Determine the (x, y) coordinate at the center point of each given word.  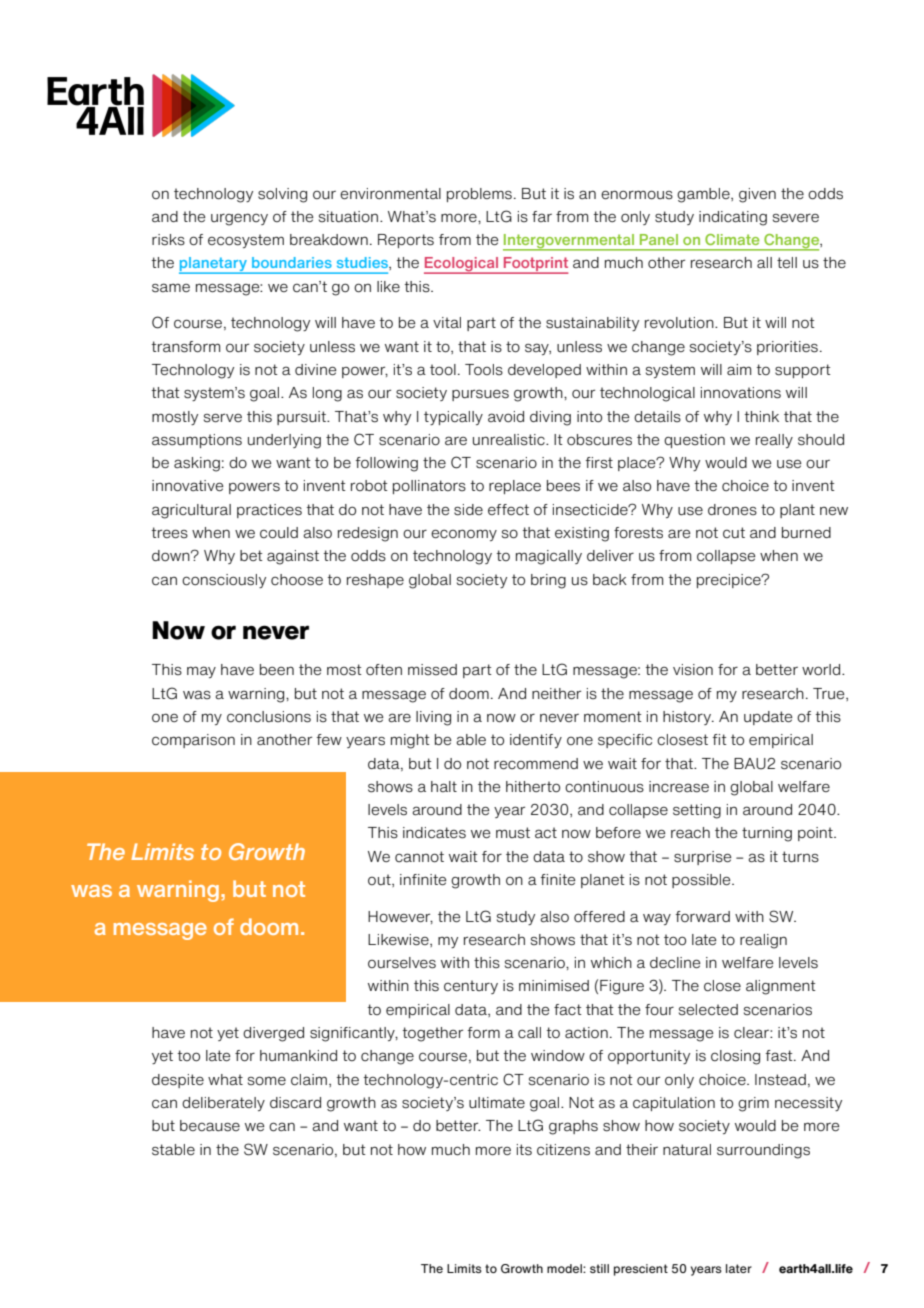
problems (479, 195)
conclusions (269, 717)
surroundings (763, 1151)
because (210, 1126)
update (768, 718)
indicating (733, 218)
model (565, 1268)
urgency (239, 219)
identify (536, 741)
